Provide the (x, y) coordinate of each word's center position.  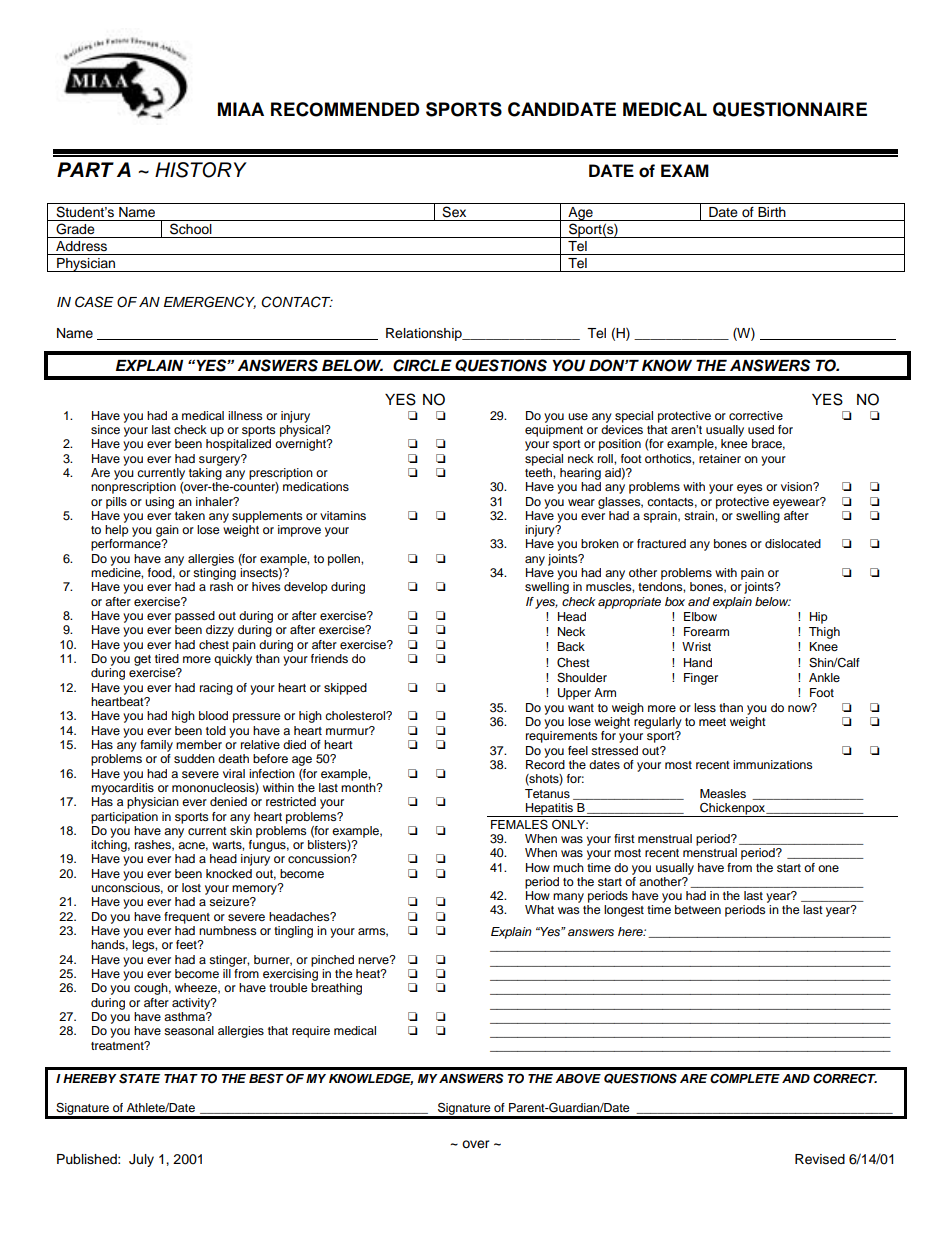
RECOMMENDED (345, 109)
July (141, 1160)
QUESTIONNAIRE (790, 109)
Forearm (706, 631)
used (761, 429)
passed (195, 617)
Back (571, 646)
